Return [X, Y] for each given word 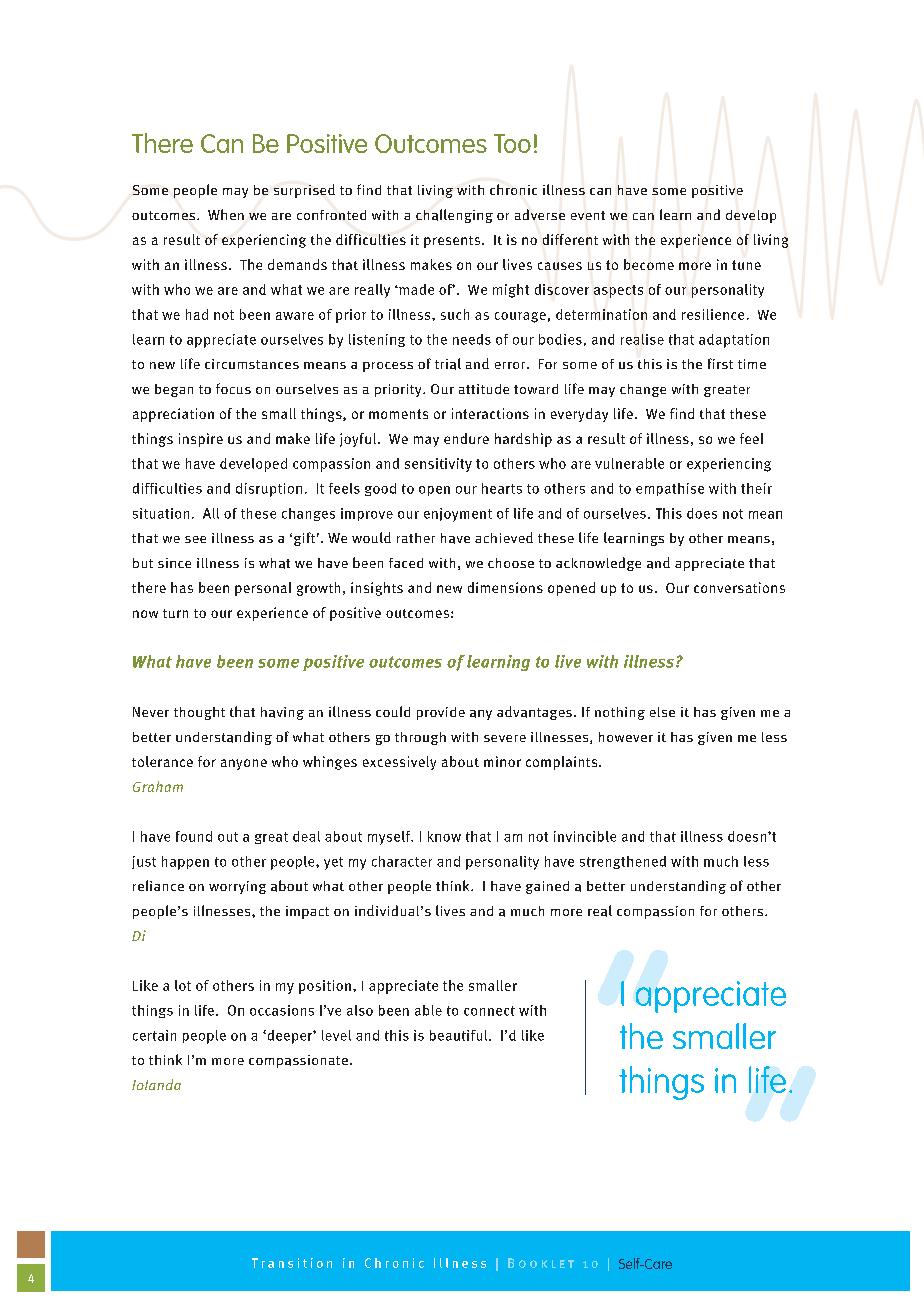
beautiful [460, 1035]
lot [183, 985]
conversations [739, 587]
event [588, 215]
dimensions [505, 587]
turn [175, 613]
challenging [454, 216]
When [226, 214]
